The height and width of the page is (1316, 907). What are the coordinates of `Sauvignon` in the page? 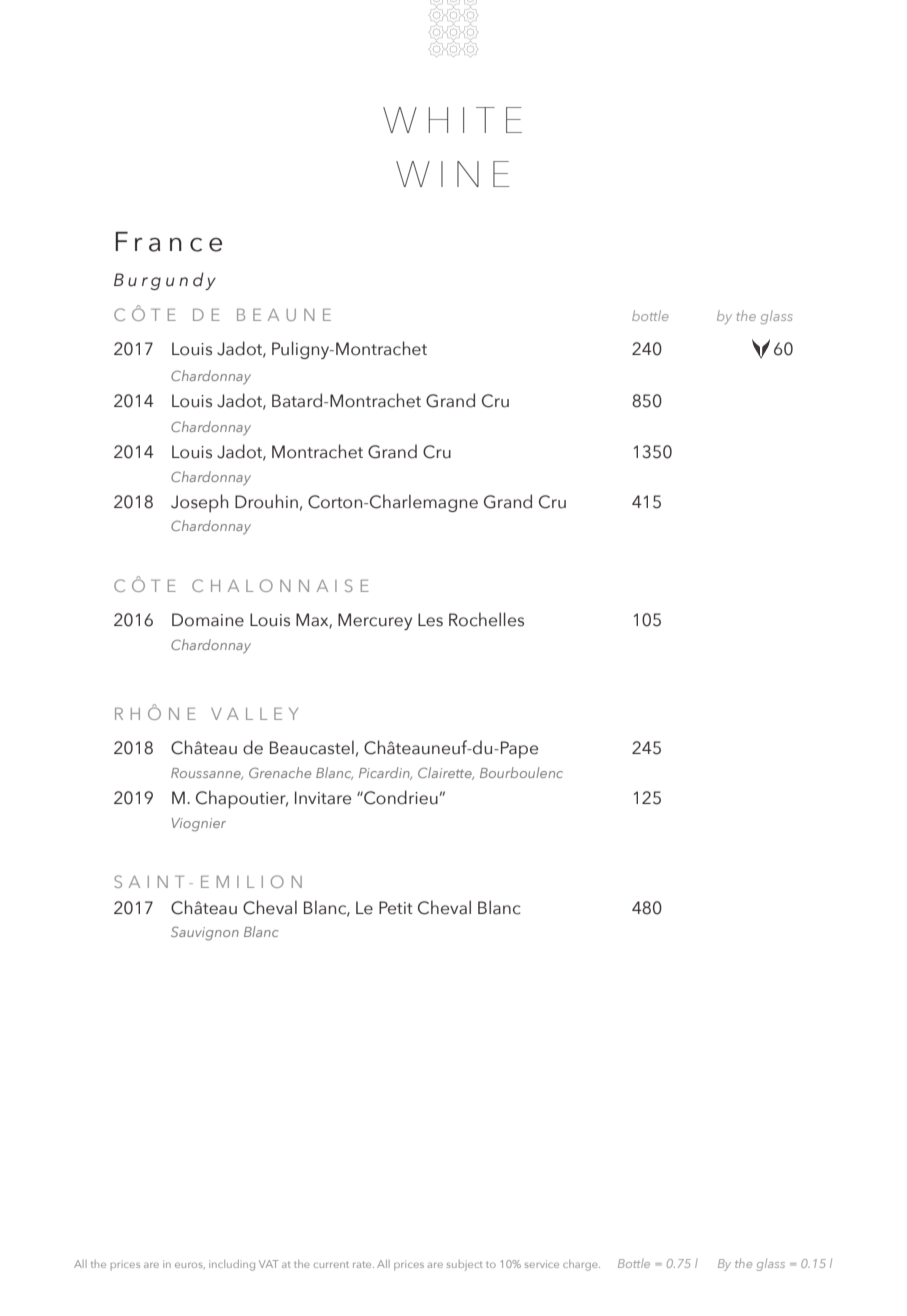 It's located at (205, 933).
